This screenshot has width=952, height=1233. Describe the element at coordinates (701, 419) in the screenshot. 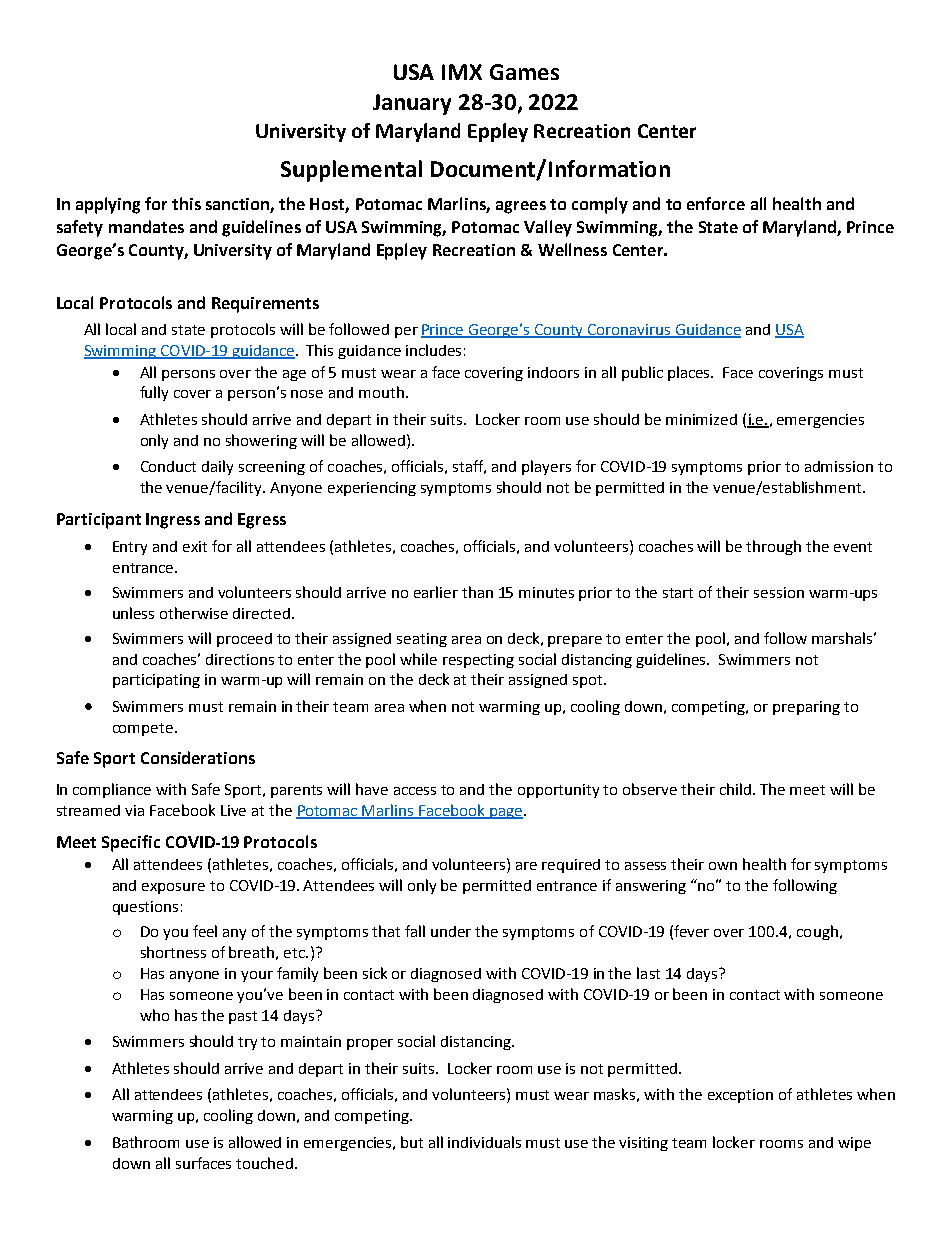

I see `minimized` at that location.
